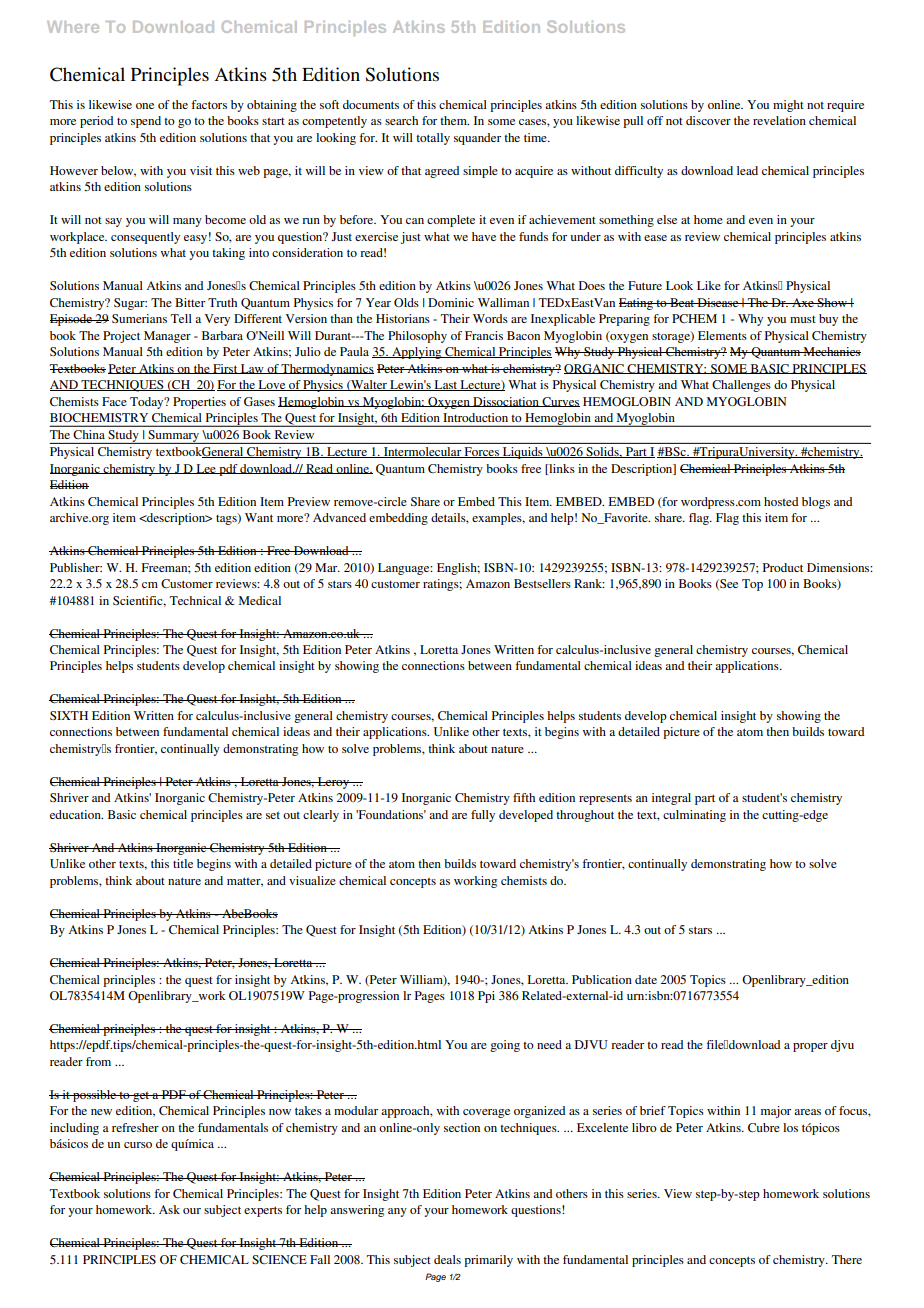  I want to click on Summary, so click(173, 437).
